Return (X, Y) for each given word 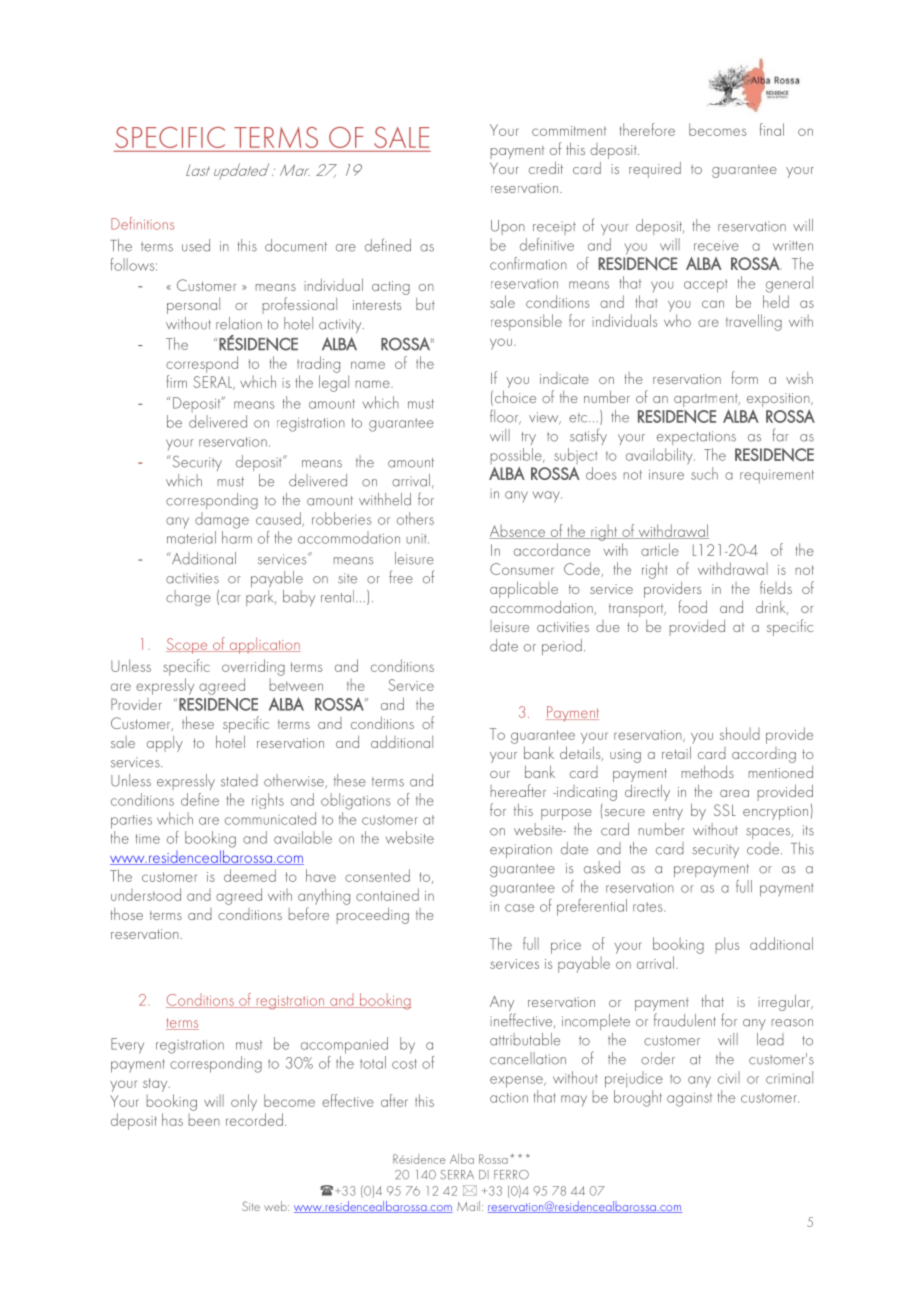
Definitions (142, 223)
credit (546, 167)
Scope (188, 646)
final (772, 129)
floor (505, 417)
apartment (707, 402)
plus (727, 945)
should (740, 733)
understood (146, 894)
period (562, 647)
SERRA (457, 1175)
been (204, 1119)
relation (239, 323)
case (519, 908)
